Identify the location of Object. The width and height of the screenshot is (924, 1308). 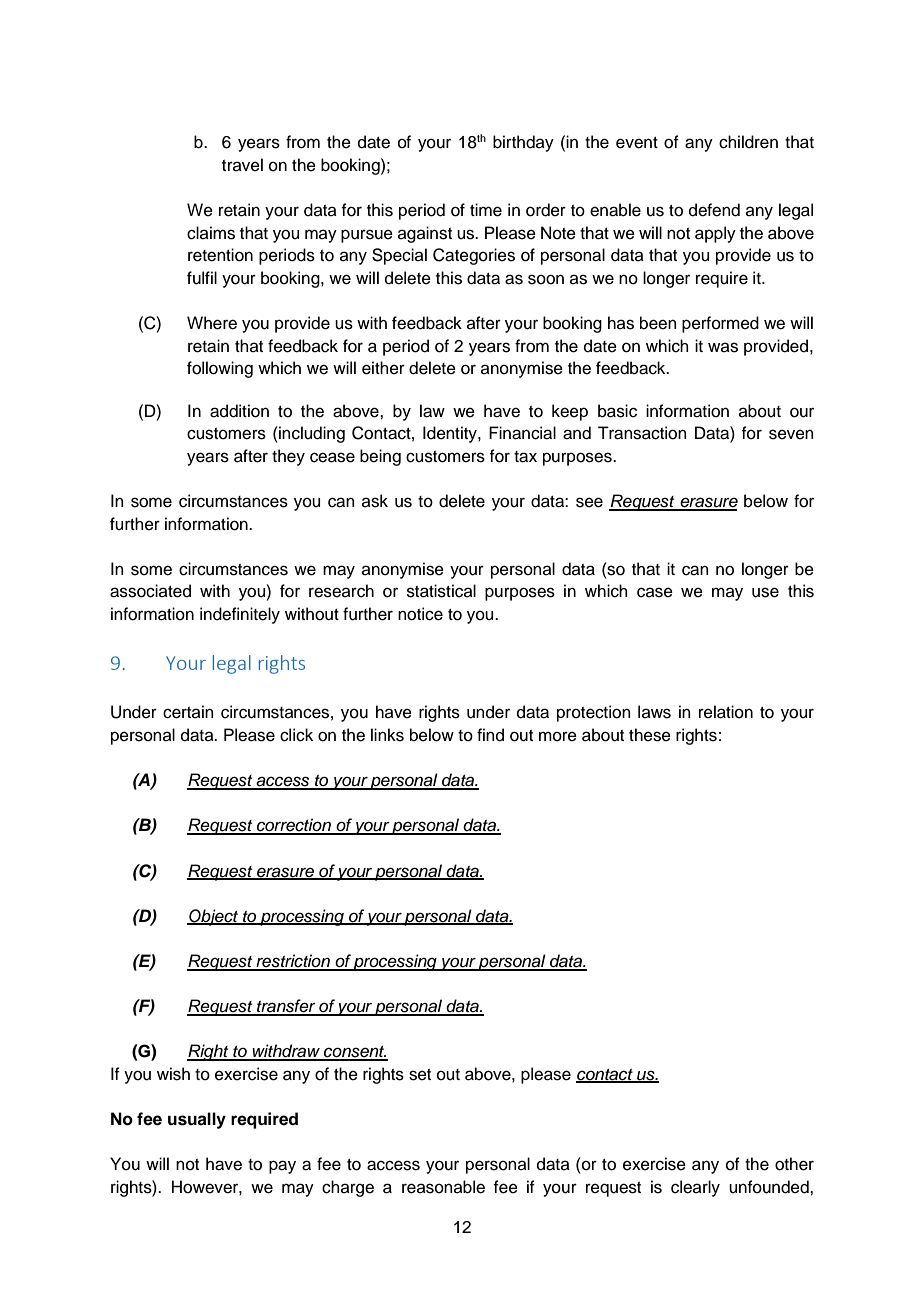
(214, 917).
